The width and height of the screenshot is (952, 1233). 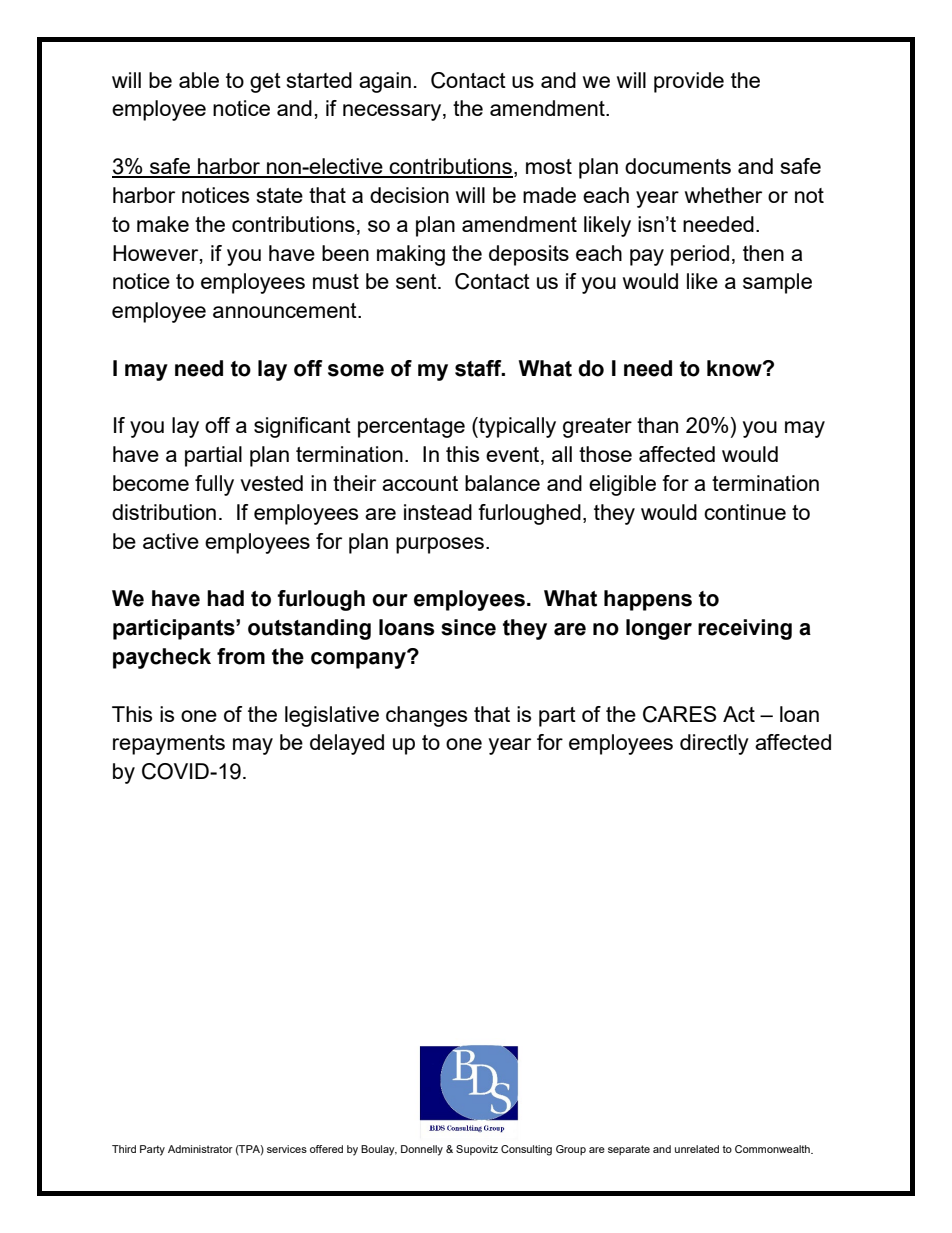 What do you see at coordinates (659, 629) in the screenshot?
I see `longer` at bounding box center [659, 629].
